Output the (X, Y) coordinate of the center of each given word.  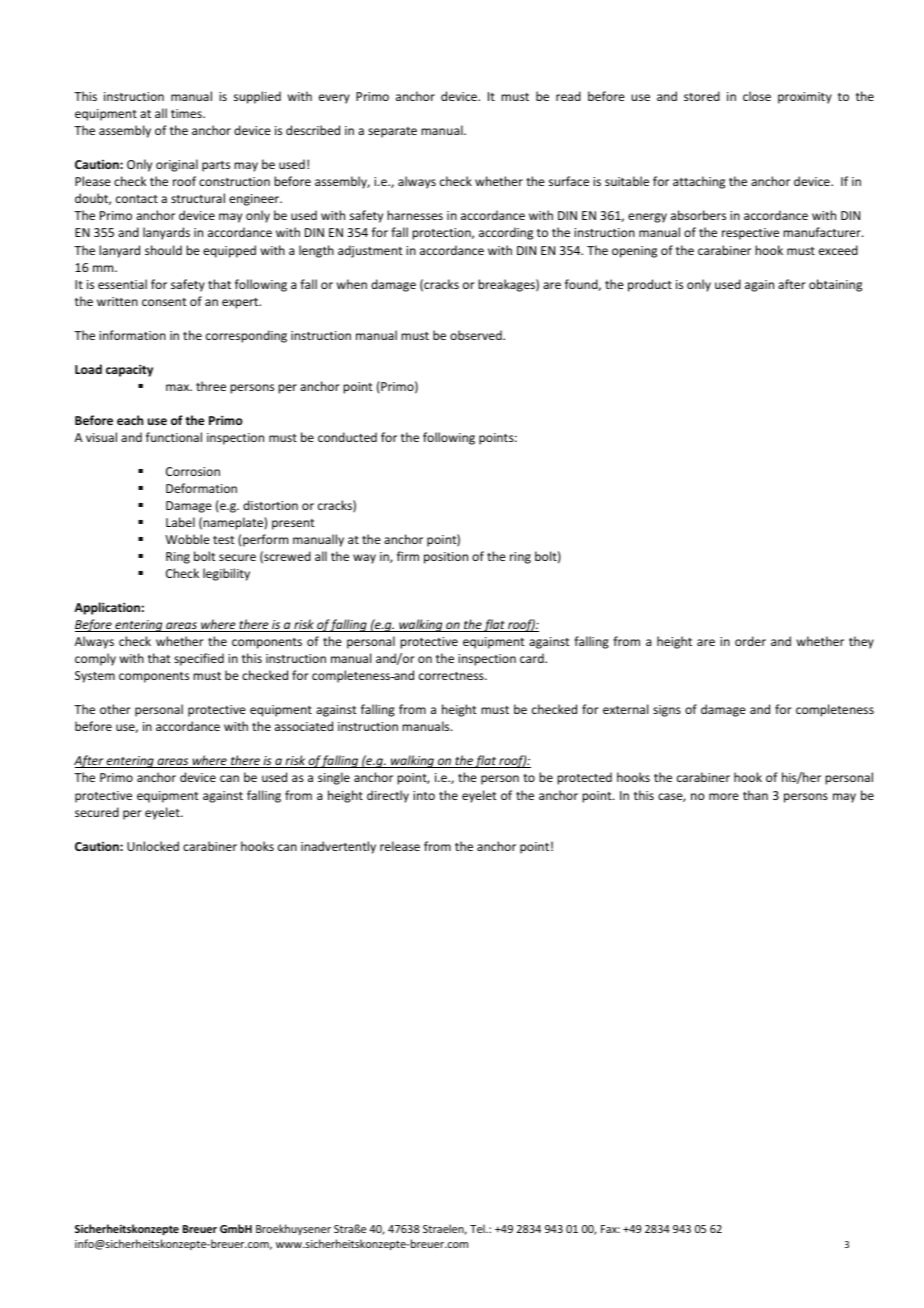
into (424, 795)
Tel (478, 1228)
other (115, 709)
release (400, 846)
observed (477, 335)
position (446, 558)
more (724, 796)
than (755, 795)
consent (164, 302)
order (750, 641)
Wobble (187, 539)
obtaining (835, 285)
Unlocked (153, 846)
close (757, 96)
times (187, 113)
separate (392, 132)
